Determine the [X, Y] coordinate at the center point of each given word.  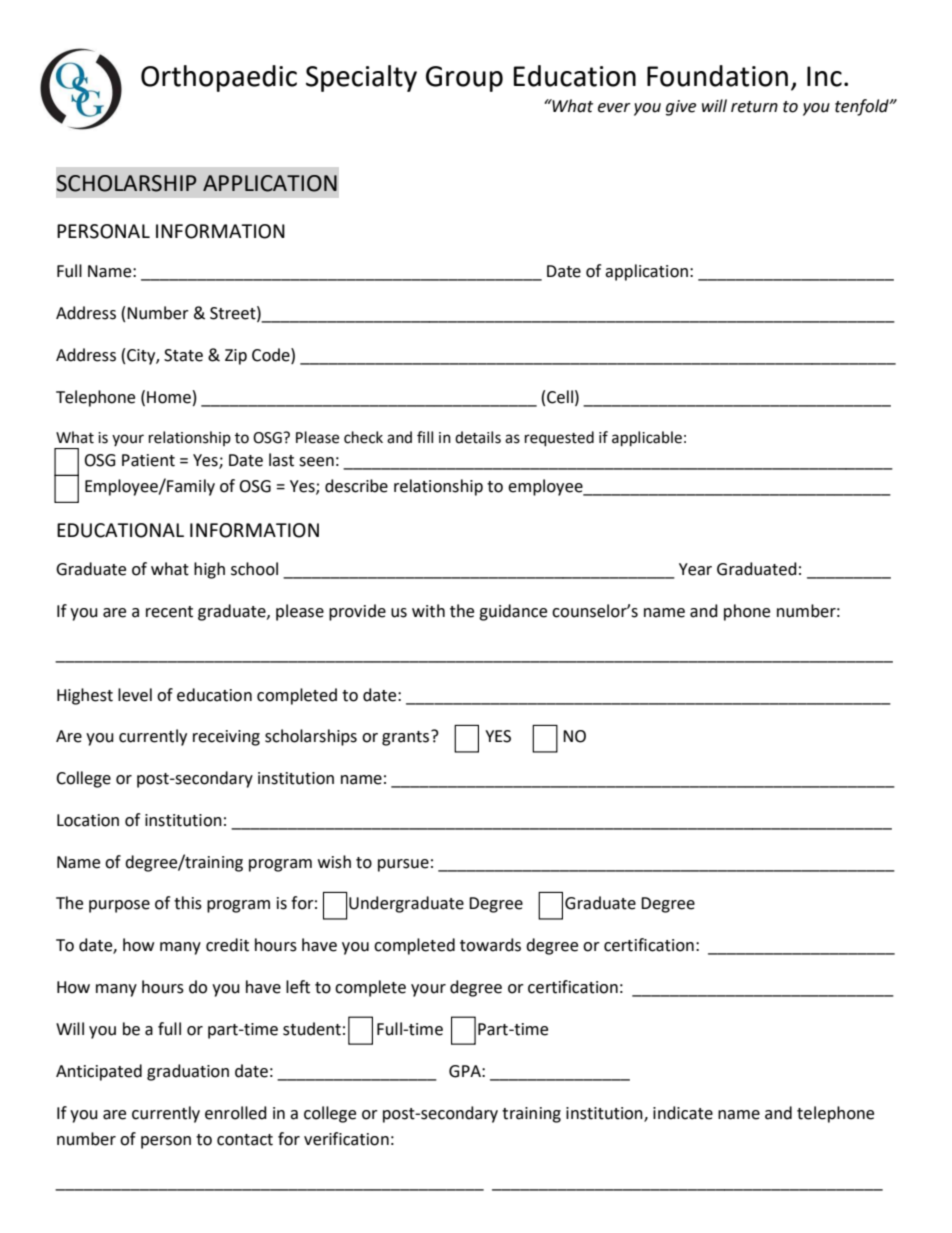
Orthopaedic [219, 78]
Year [695, 569]
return [754, 107]
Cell [560, 397]
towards [490, 945]
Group [464, 79]
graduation [188, 1072]
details [478, 437]
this [188, 903]
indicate [683, 1113]
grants [407, 738]
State [183, 355]
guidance [513, 612]
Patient [148, 460]
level [135, 695]
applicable [647, 439]
